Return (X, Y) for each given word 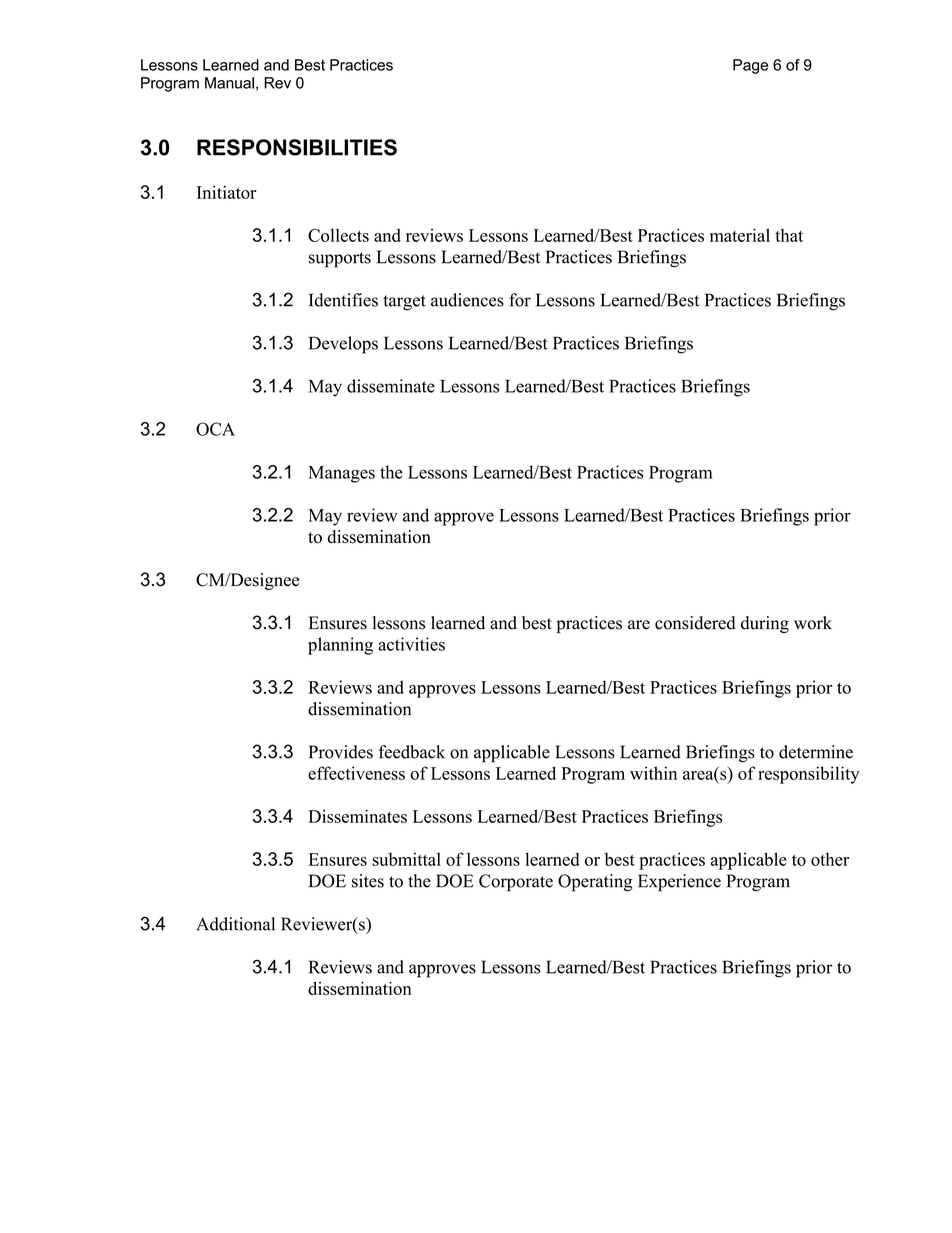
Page (750, 66)
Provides (341, 752)
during (765, 624)
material (740, 235)
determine (816, 752)
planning (340, 646)
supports (340, 260)
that (789, 235)
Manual (229, 83)
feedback (412, 752)
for (520, 300)
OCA (215, 429)
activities (411, 644)
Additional (235, 924)
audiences (467, 300)
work (813, 623)
